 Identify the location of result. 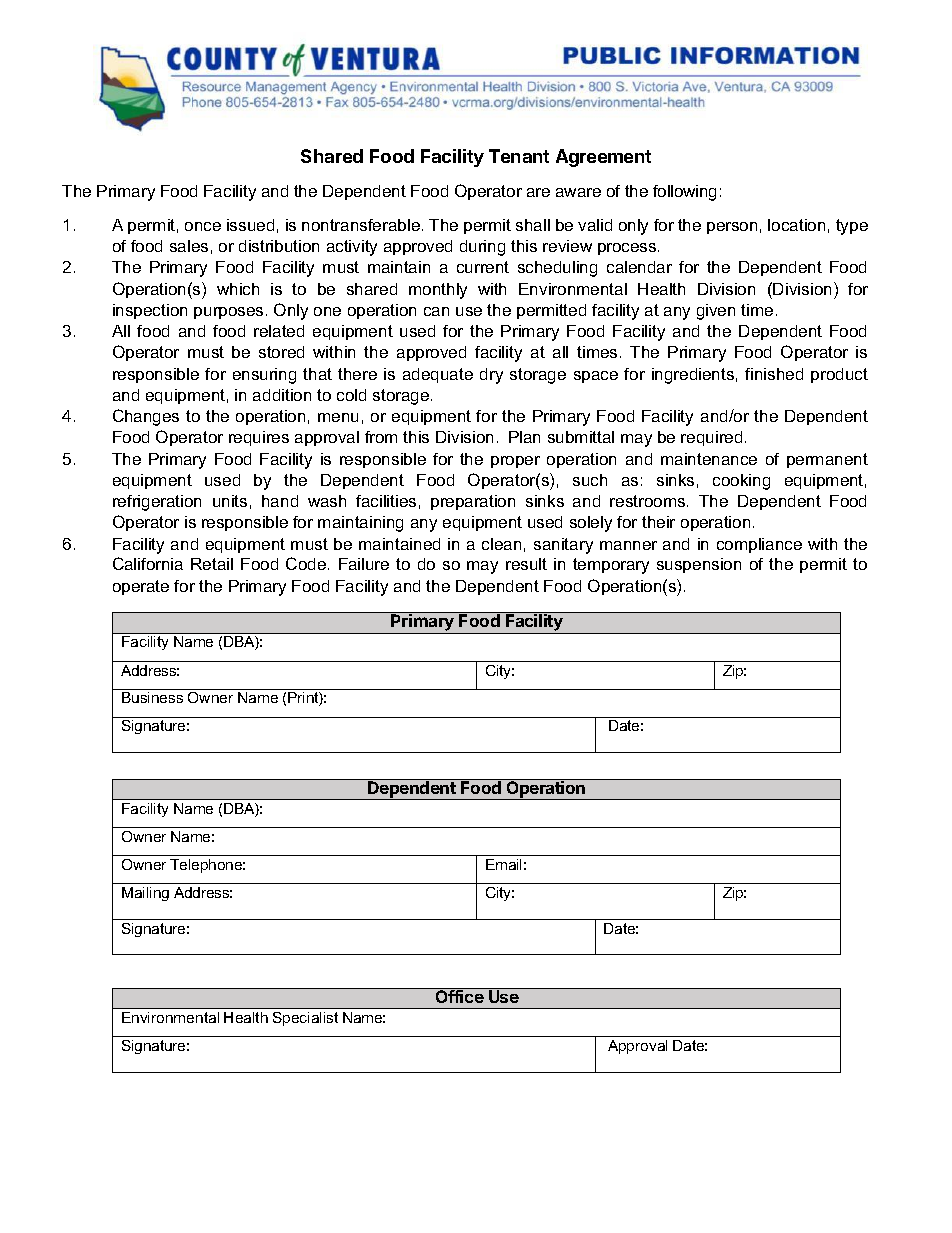
(526, 564).
